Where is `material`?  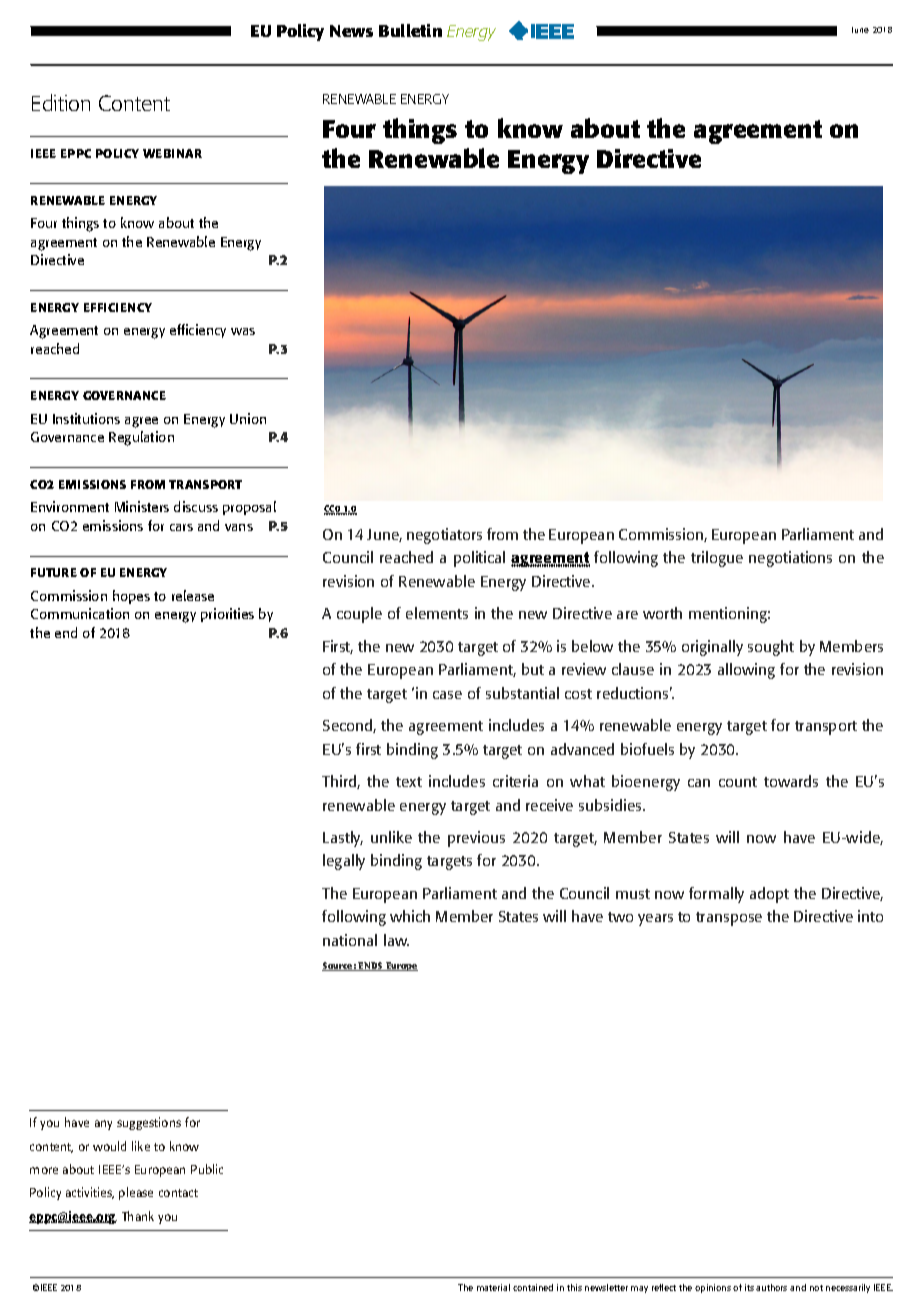
material is located at coordinates (493, 1287).
